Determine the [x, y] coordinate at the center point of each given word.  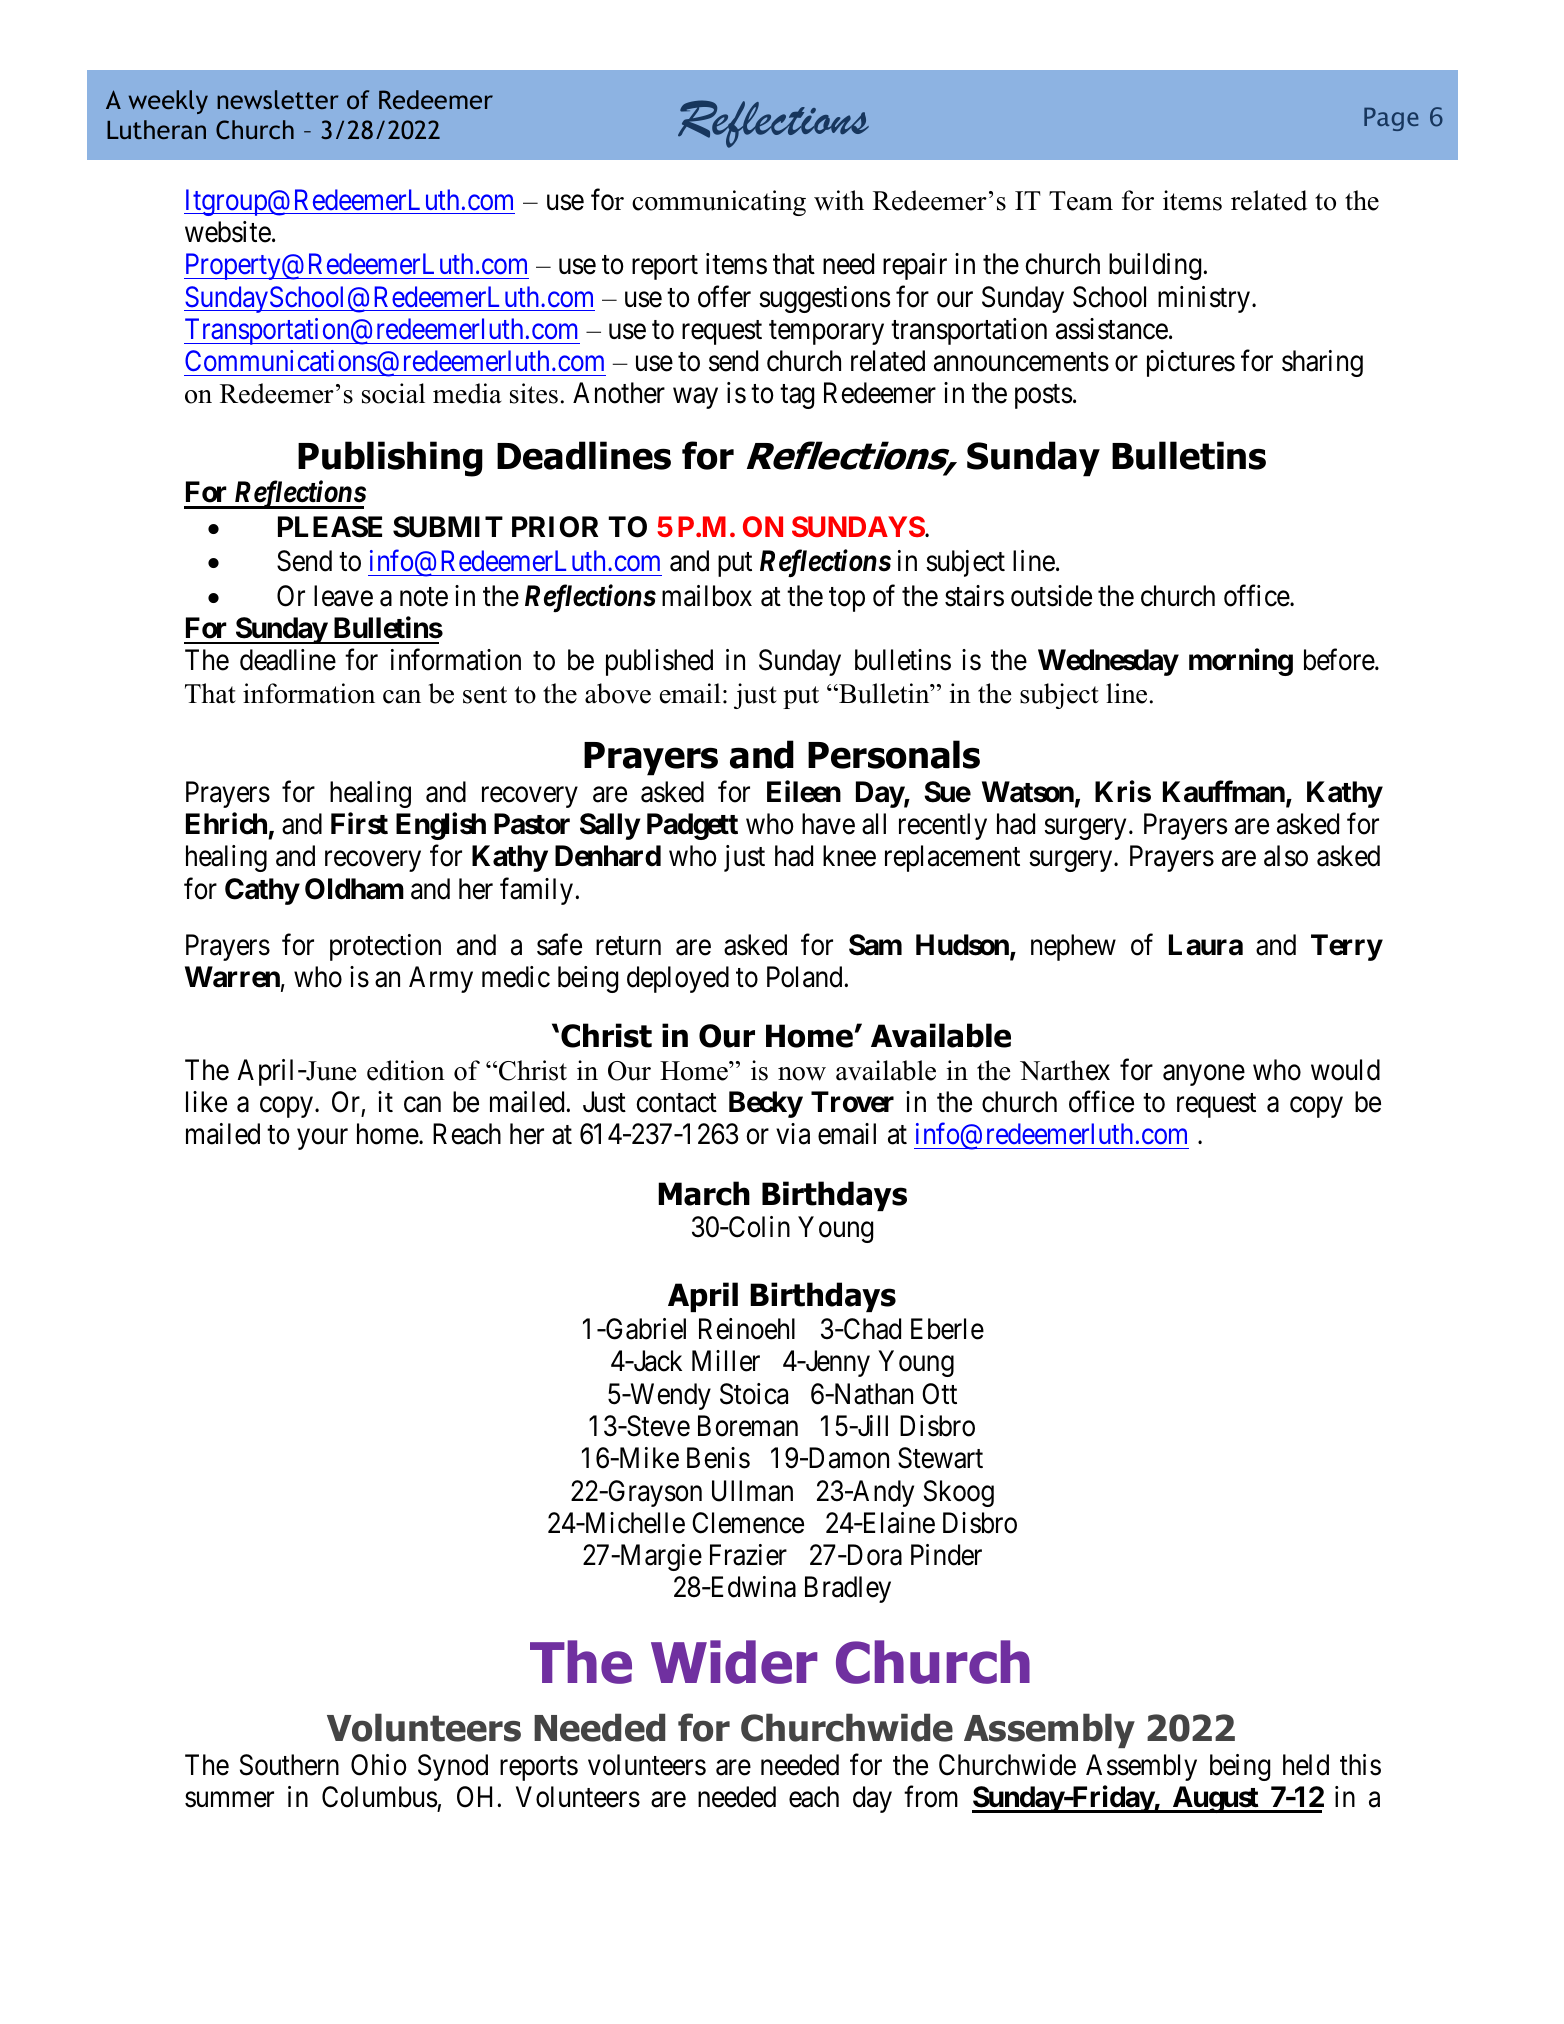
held [1306, 1765]
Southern [289, 1765]
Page [1391, 119]
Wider [734, 1662]
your [322, 1140]
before [1340, 660]
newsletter [278, 99]
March [704, 1193]
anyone [1204, 1075]
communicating [719, 203]
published [659, 662]
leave [343, 596]
